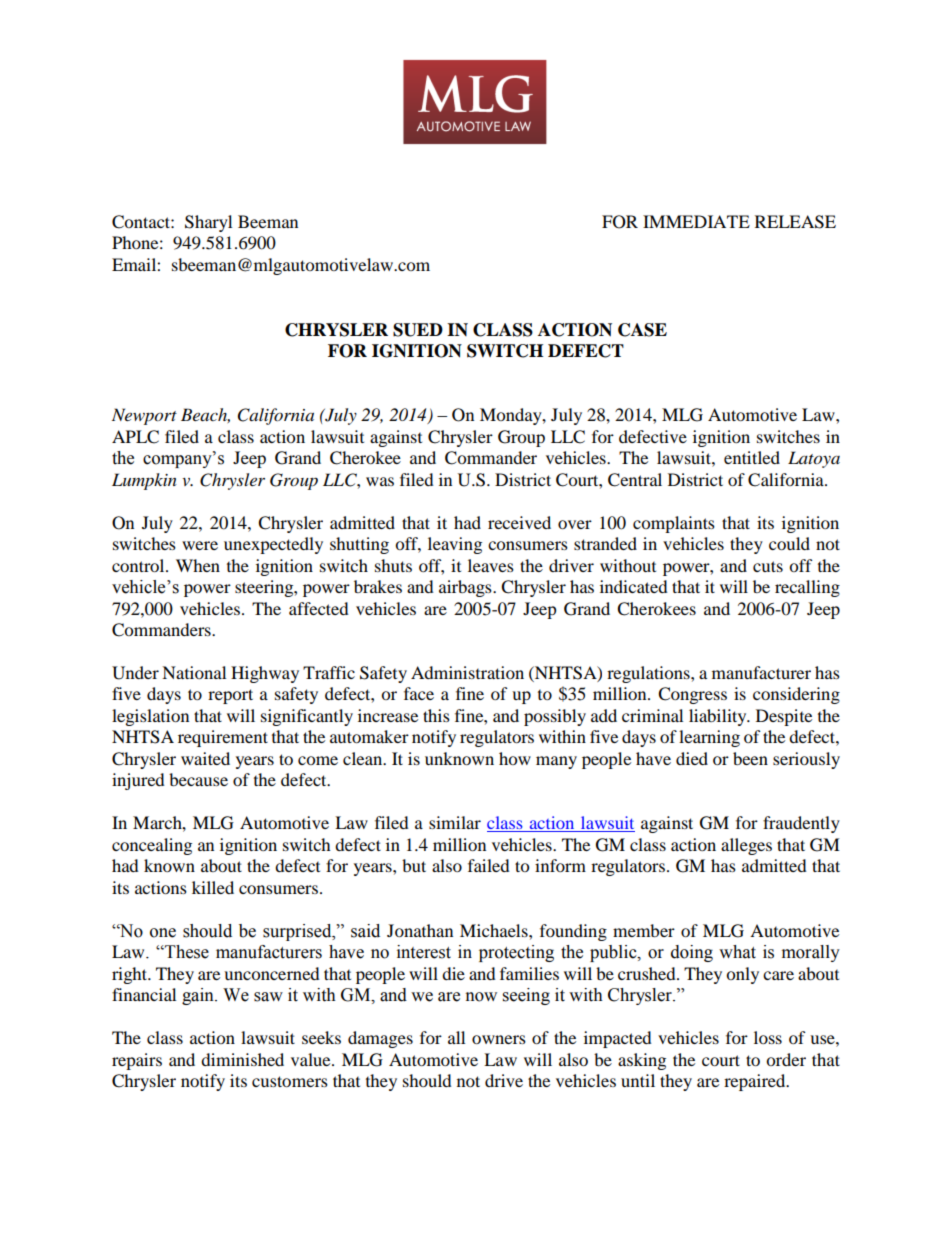 Image resolution: width=952 pixels, height=1233 pixels. What do you see at coordinates (491, 565) in the image?
I see `leaves` at bounding box center [491, 565].
